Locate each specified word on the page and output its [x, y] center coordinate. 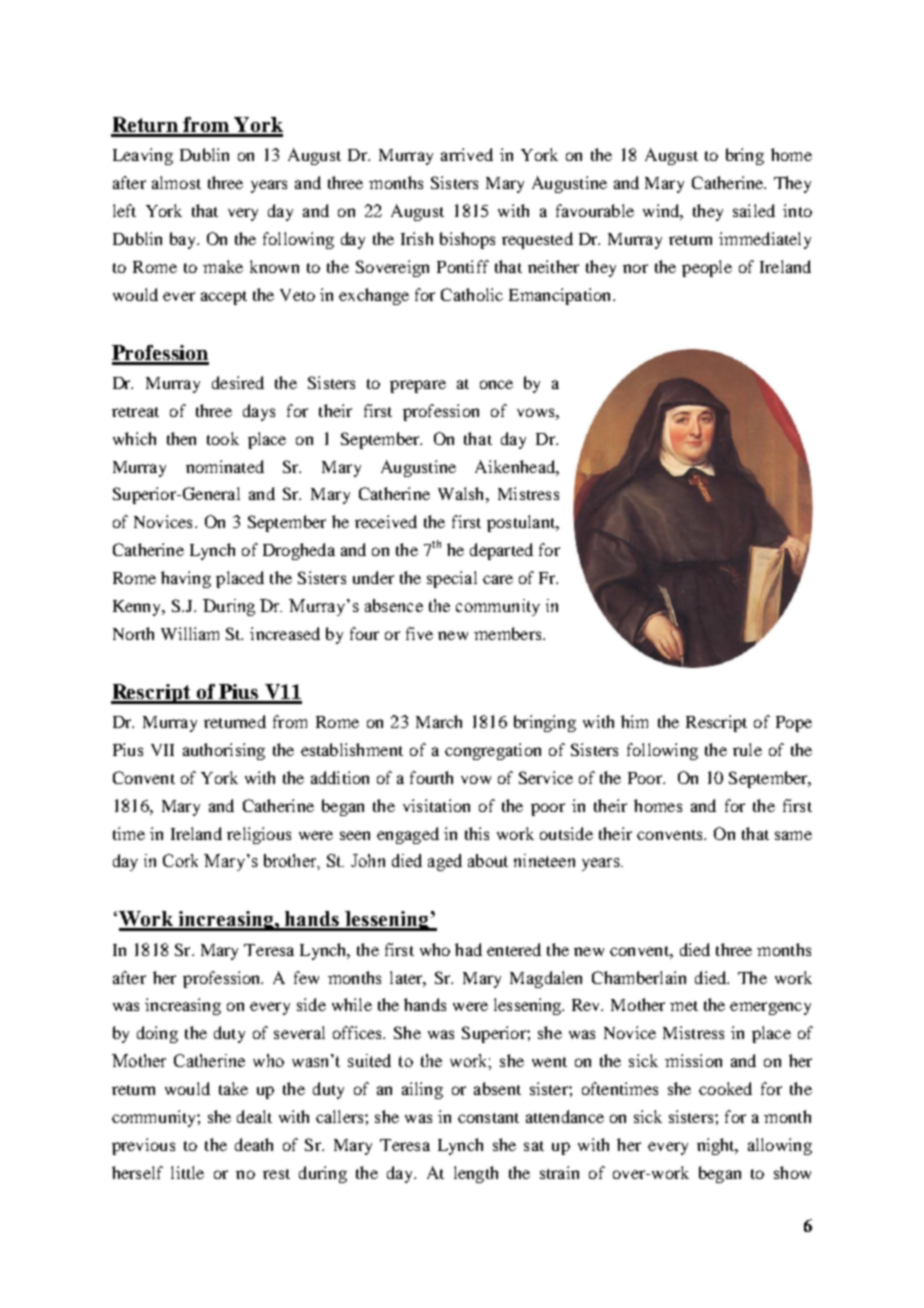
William [190, 633]
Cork [180, 860]
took [223, 438]
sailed [754, 210]
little [187, 1172]
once [496, 384]
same [793, 835]
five [419, 633]
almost [176, 182]
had [468, 949]
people [707, 268]
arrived [467, 154]
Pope [794, 724]
